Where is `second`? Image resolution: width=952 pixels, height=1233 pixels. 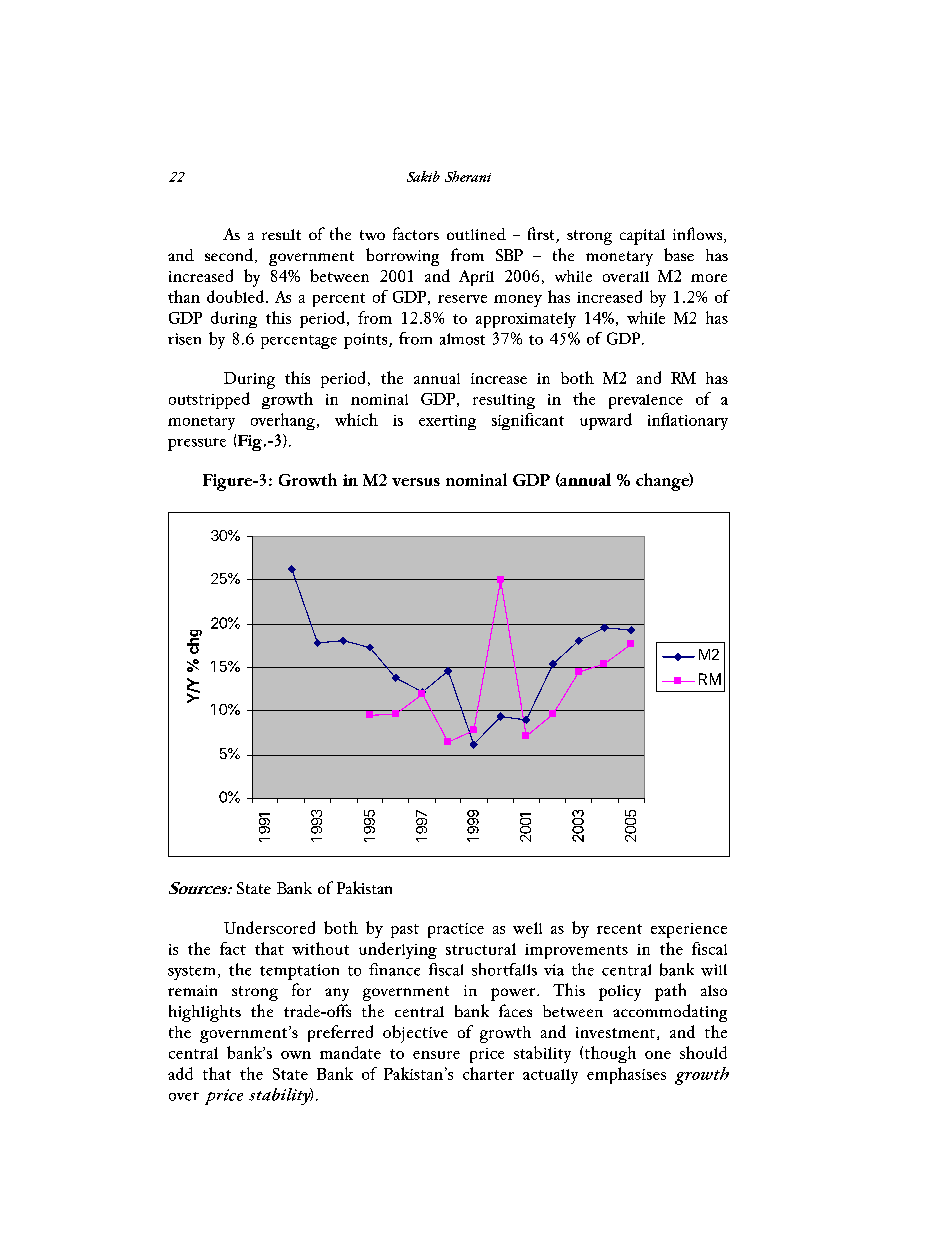
second is located at coordinates (230, 255).
